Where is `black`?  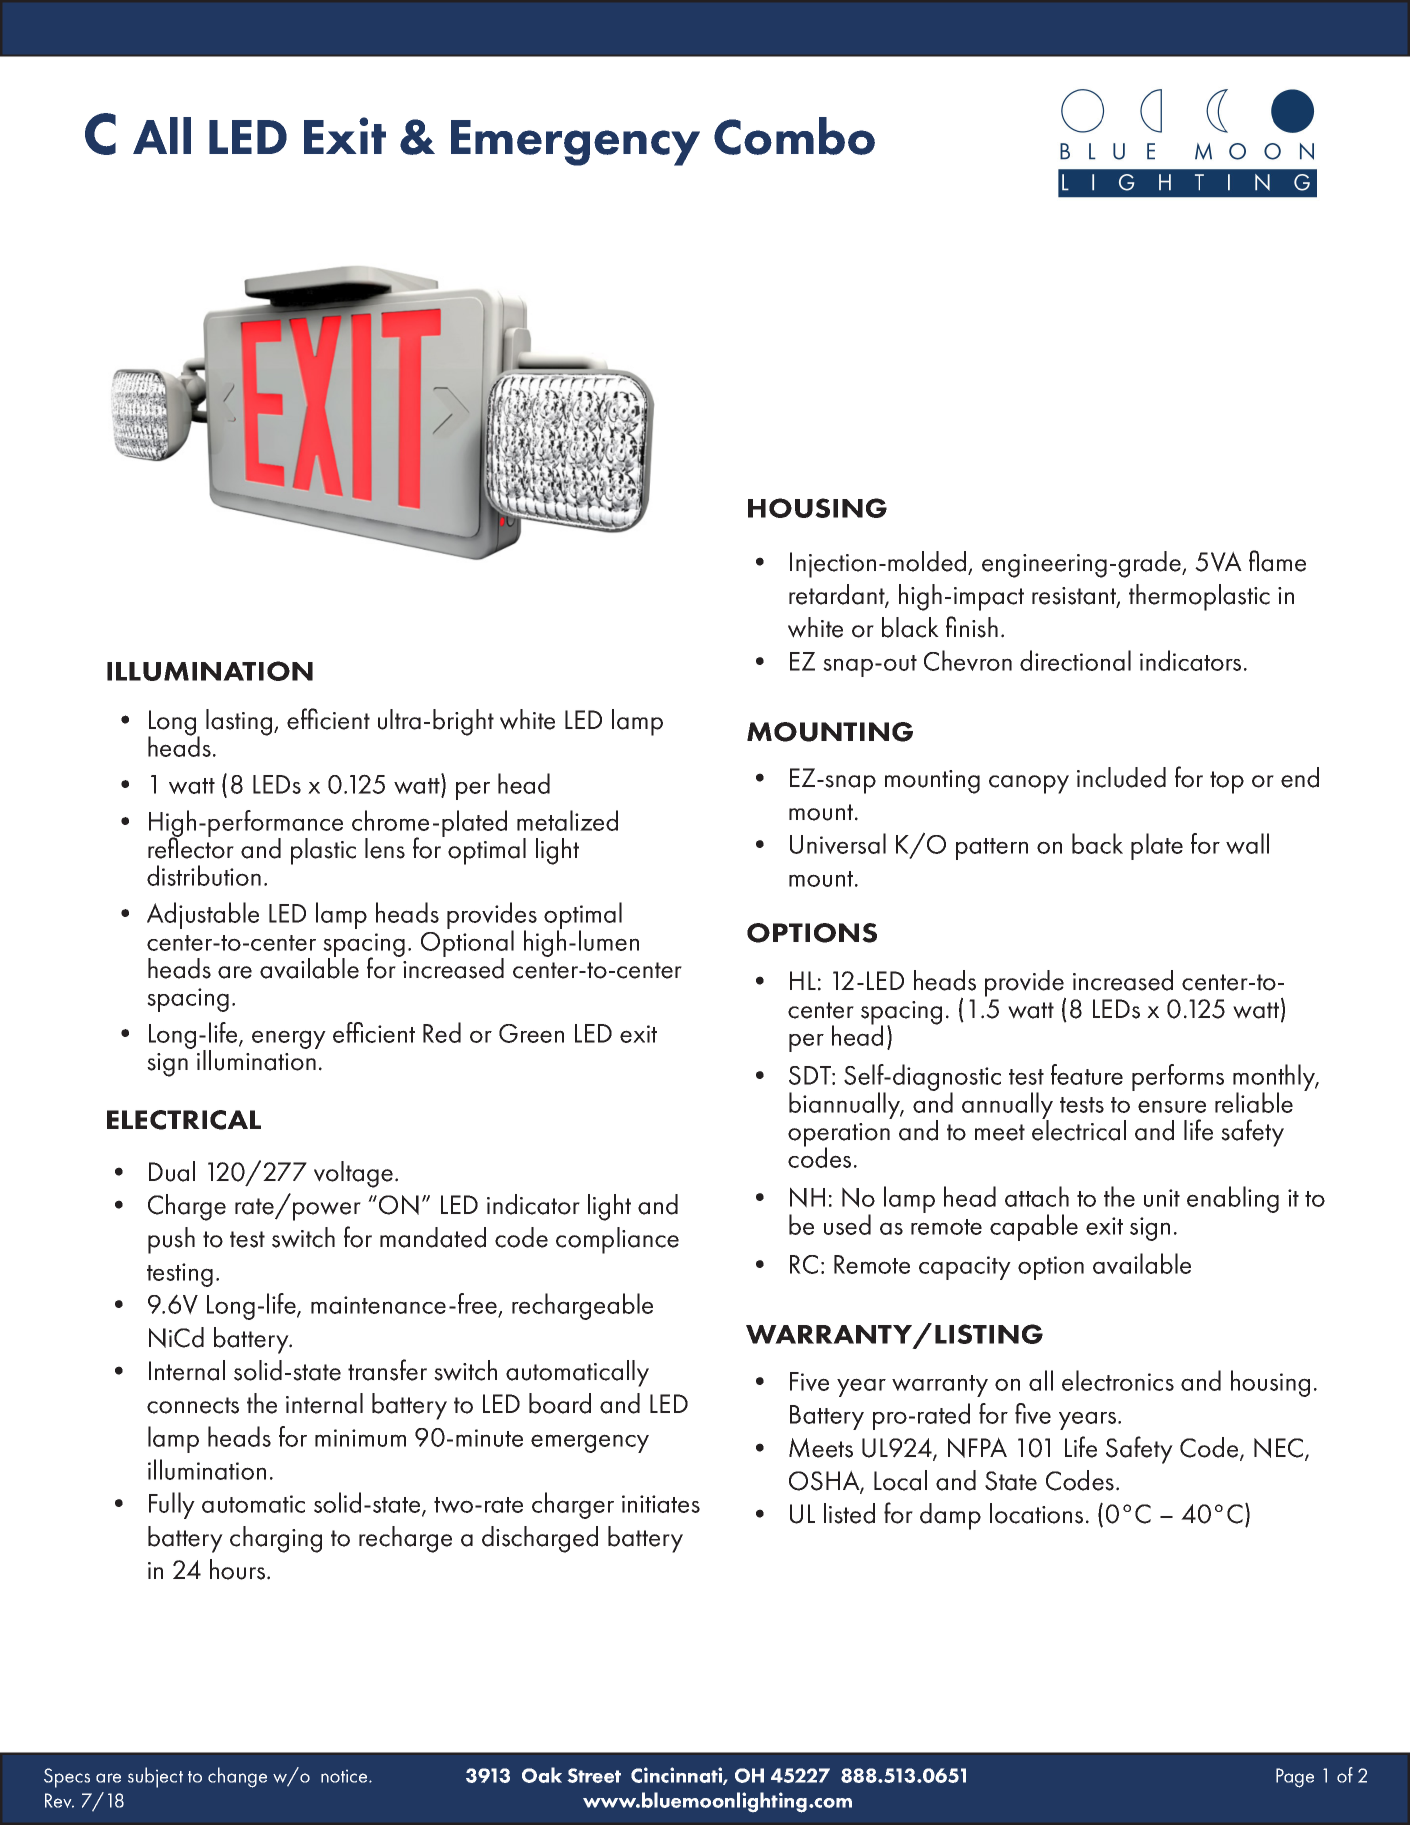
black is located at coordinates (910, 627).
